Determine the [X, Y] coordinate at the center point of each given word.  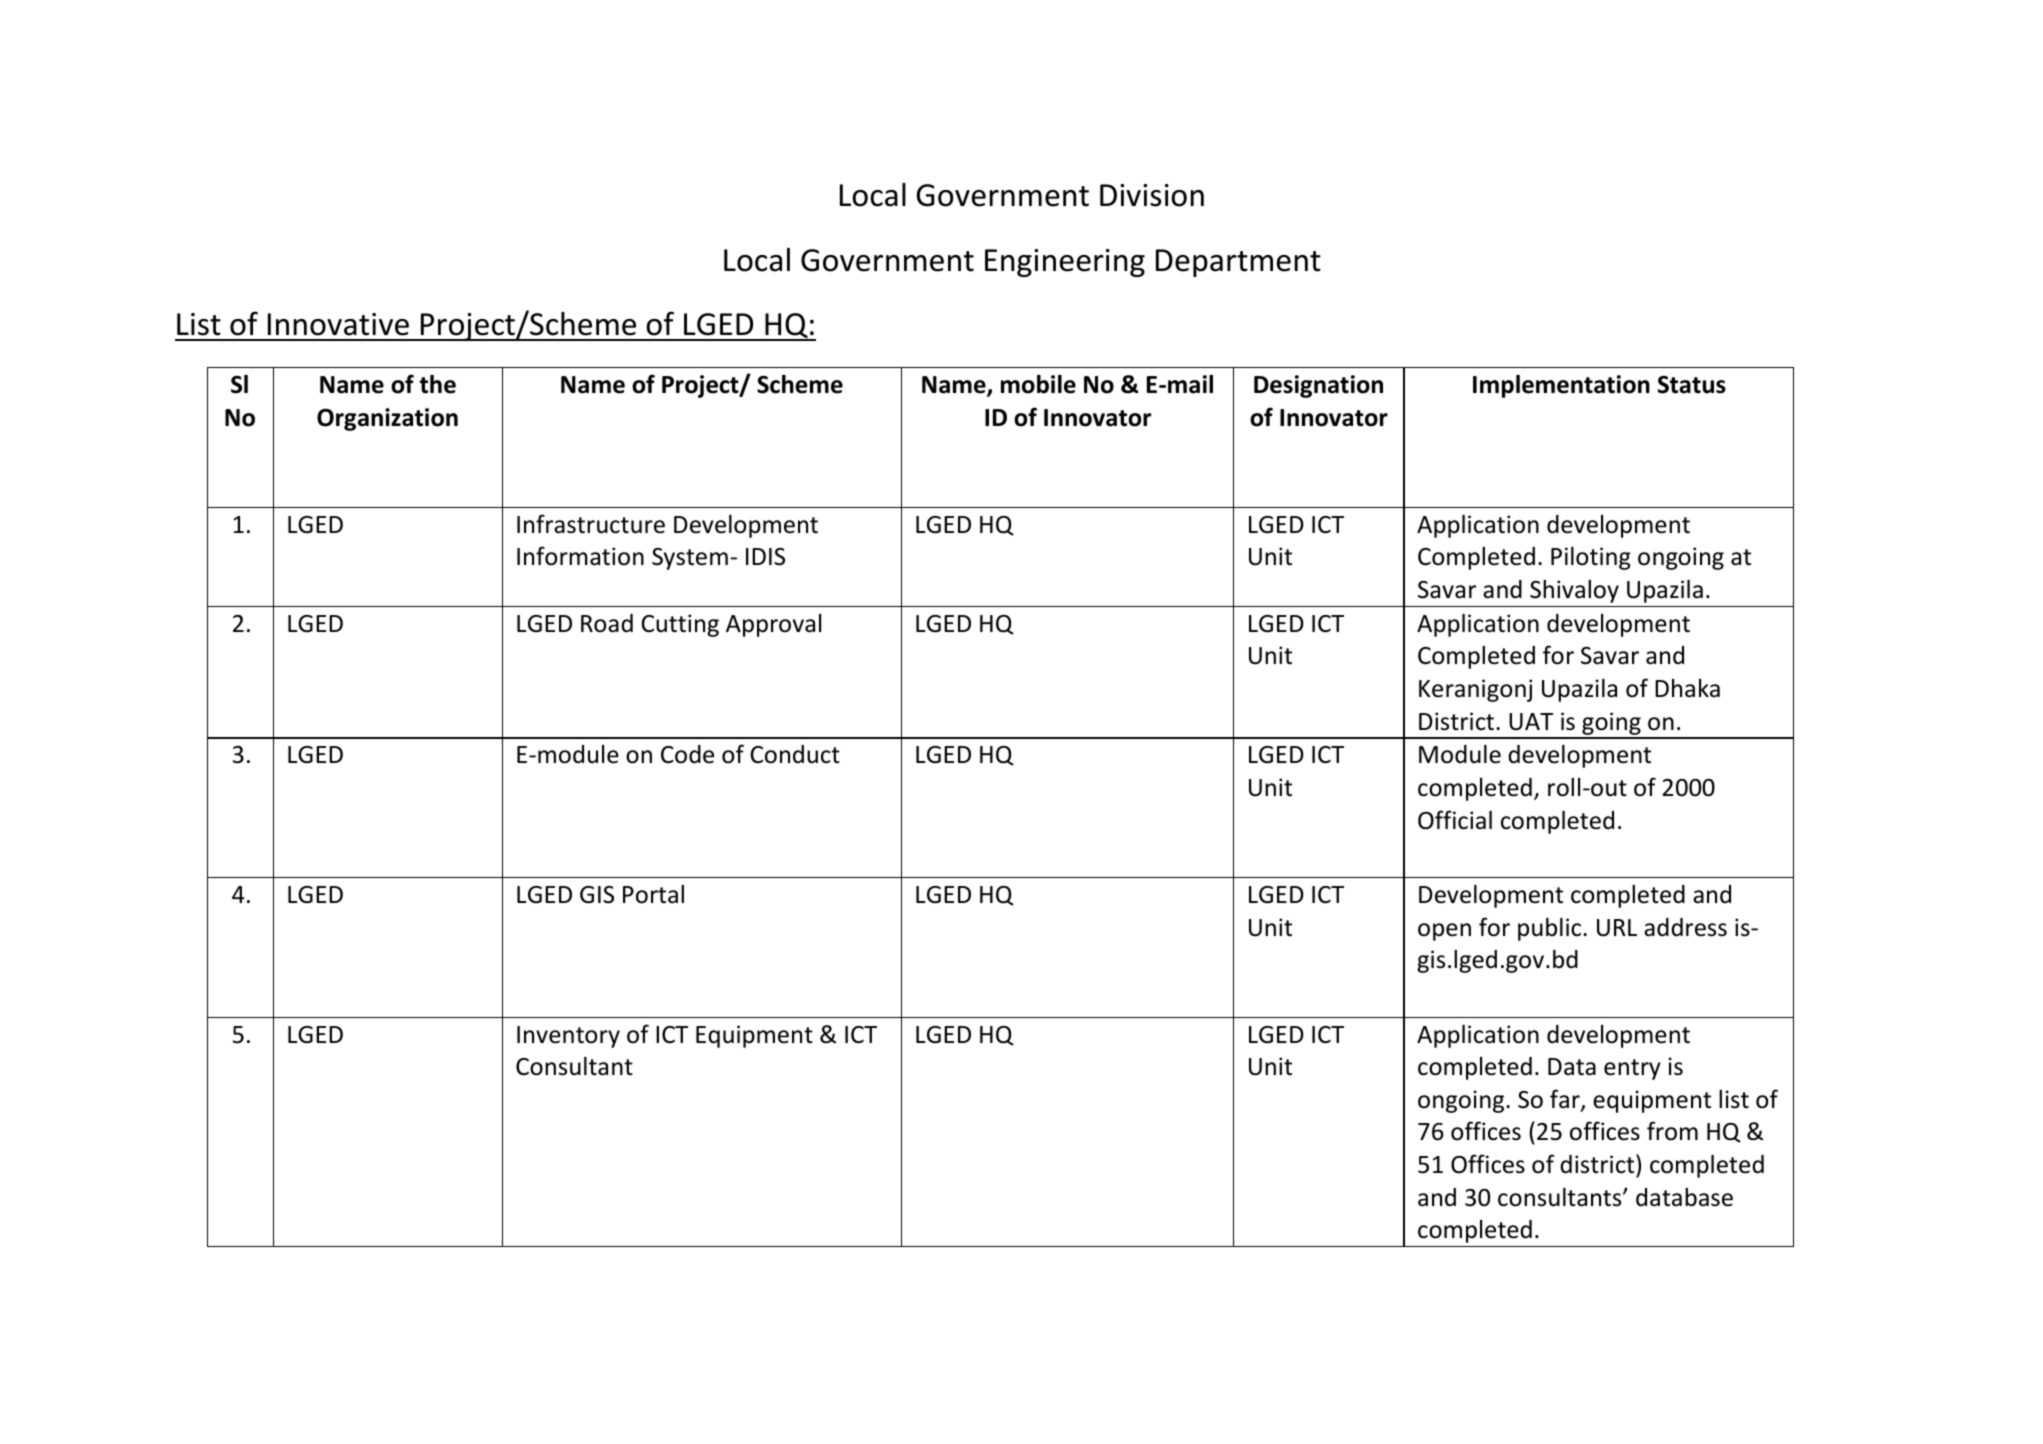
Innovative [338, 324]
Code [687, 754]
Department [1238, 263]
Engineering [1065, 263]
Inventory [568, 1037]
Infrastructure [591, 524]
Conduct [795, 754]
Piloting [1591, 558]
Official [1455, 820]
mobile [1038, 384]
